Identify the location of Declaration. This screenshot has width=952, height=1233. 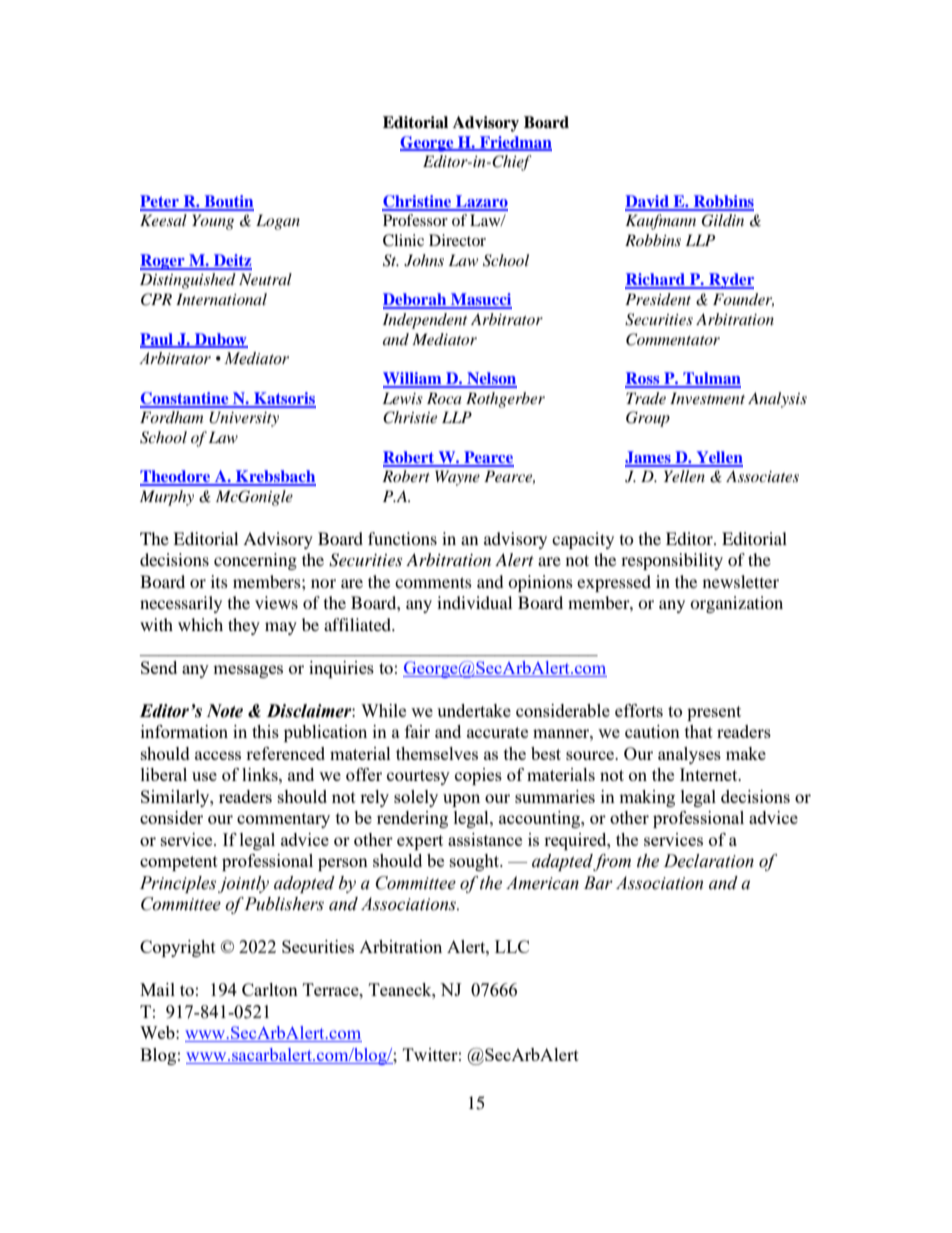
(709, 861).
